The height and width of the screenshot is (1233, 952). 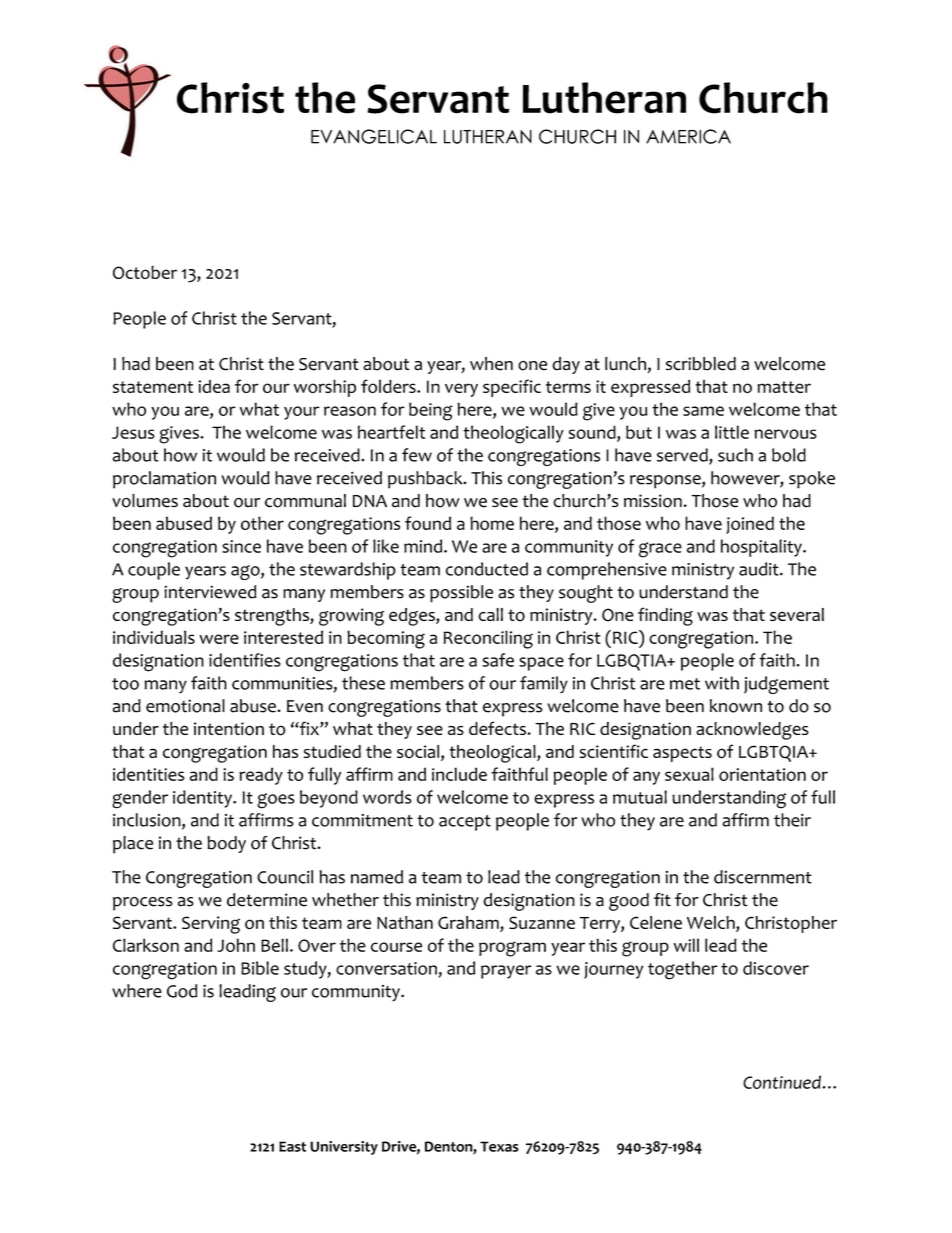 What do you see at coordinates (688, 136) in the screenshot?
I see `AMERICA` at bounding box center [688, 136].
